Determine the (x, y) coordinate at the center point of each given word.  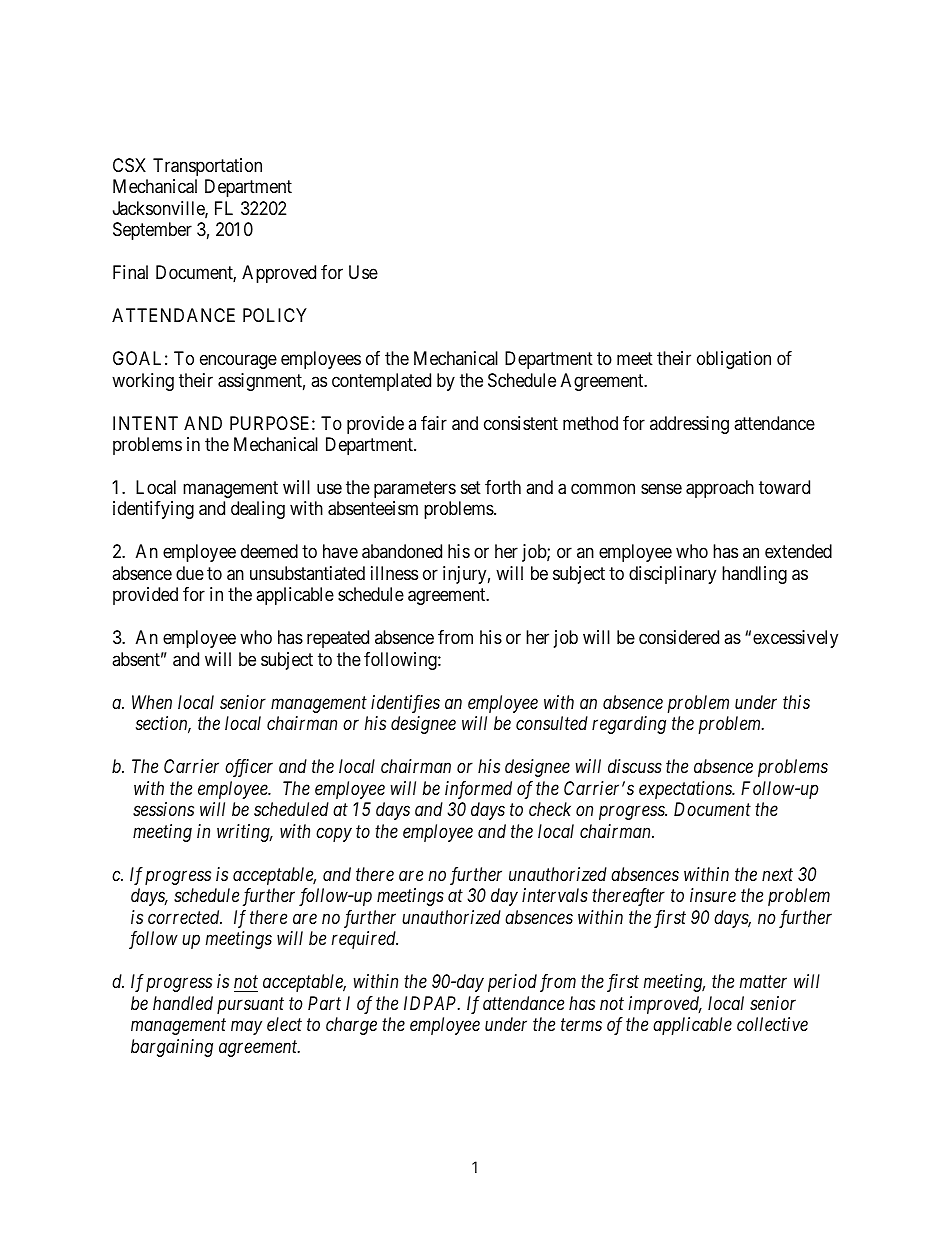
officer (249, 768)
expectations (686, 790)
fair (434, 423)
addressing (689, 425)
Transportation (207, 167)
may (246, 1028)
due (190, 573)
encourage (238, 362)
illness (394, 573)
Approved (279, 274)
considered (679, 637)
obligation (734, 360)
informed (478, 790)
